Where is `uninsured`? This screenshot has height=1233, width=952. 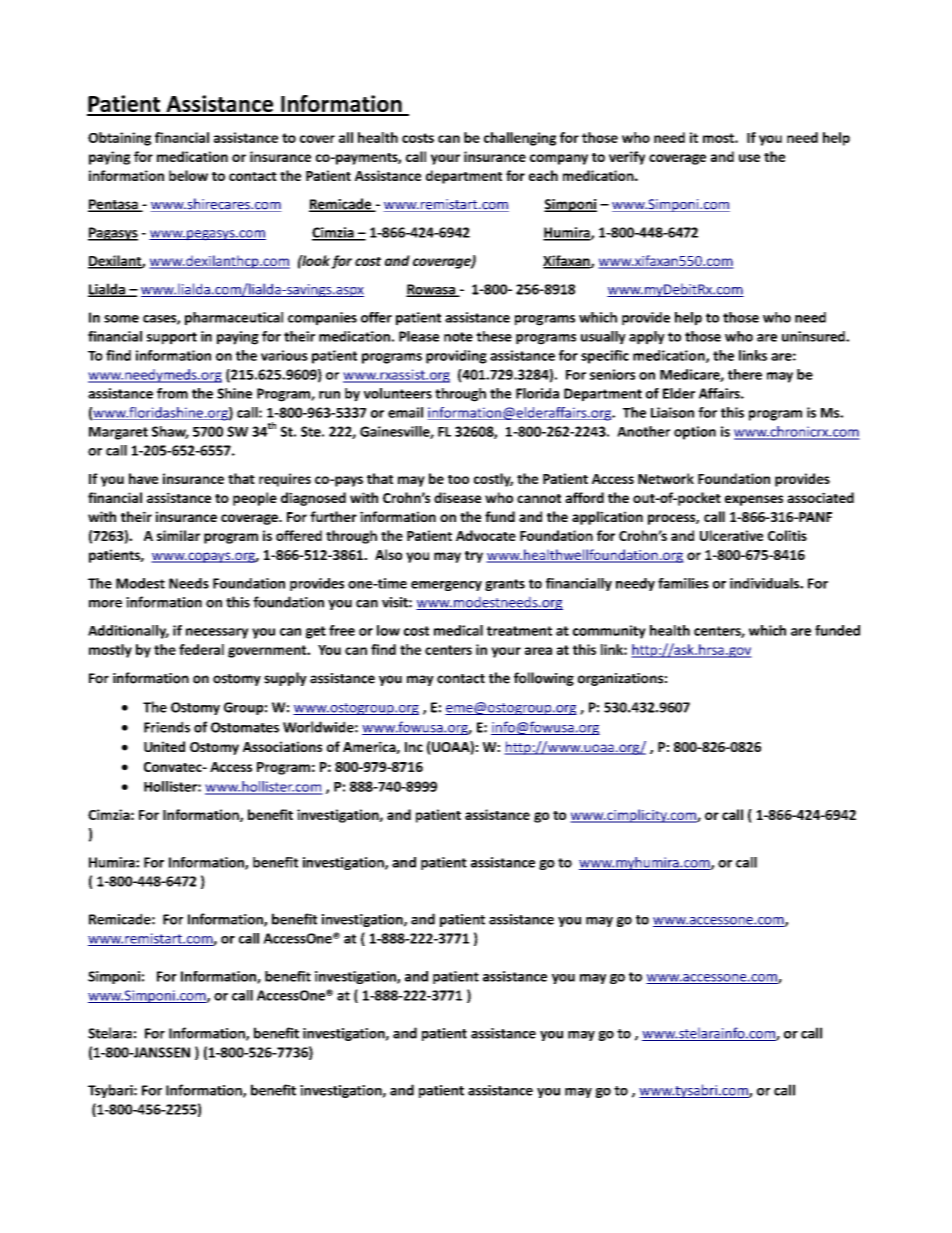
uninsured is located at coordinates (814, 336).
